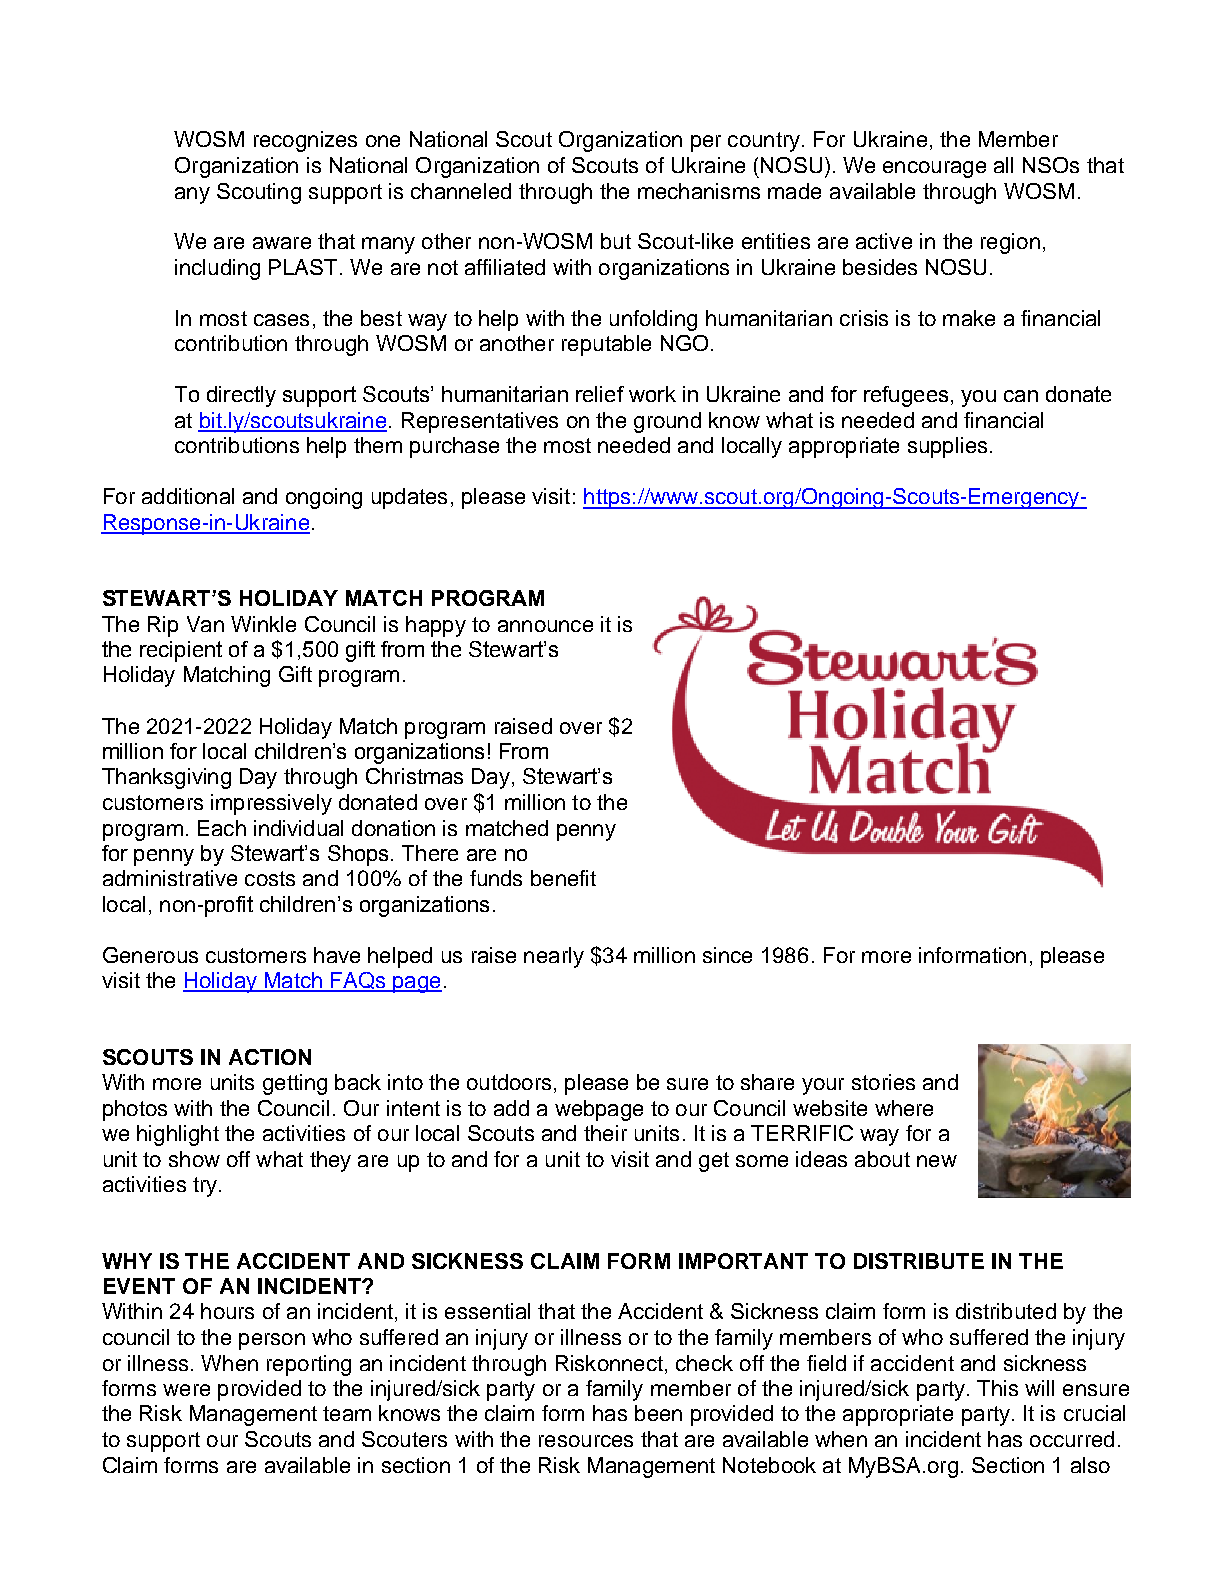 This page has height=1595, width=1232. Describe the element at coordinates (305, 141) in the page. I see `recognizes` at that location.
